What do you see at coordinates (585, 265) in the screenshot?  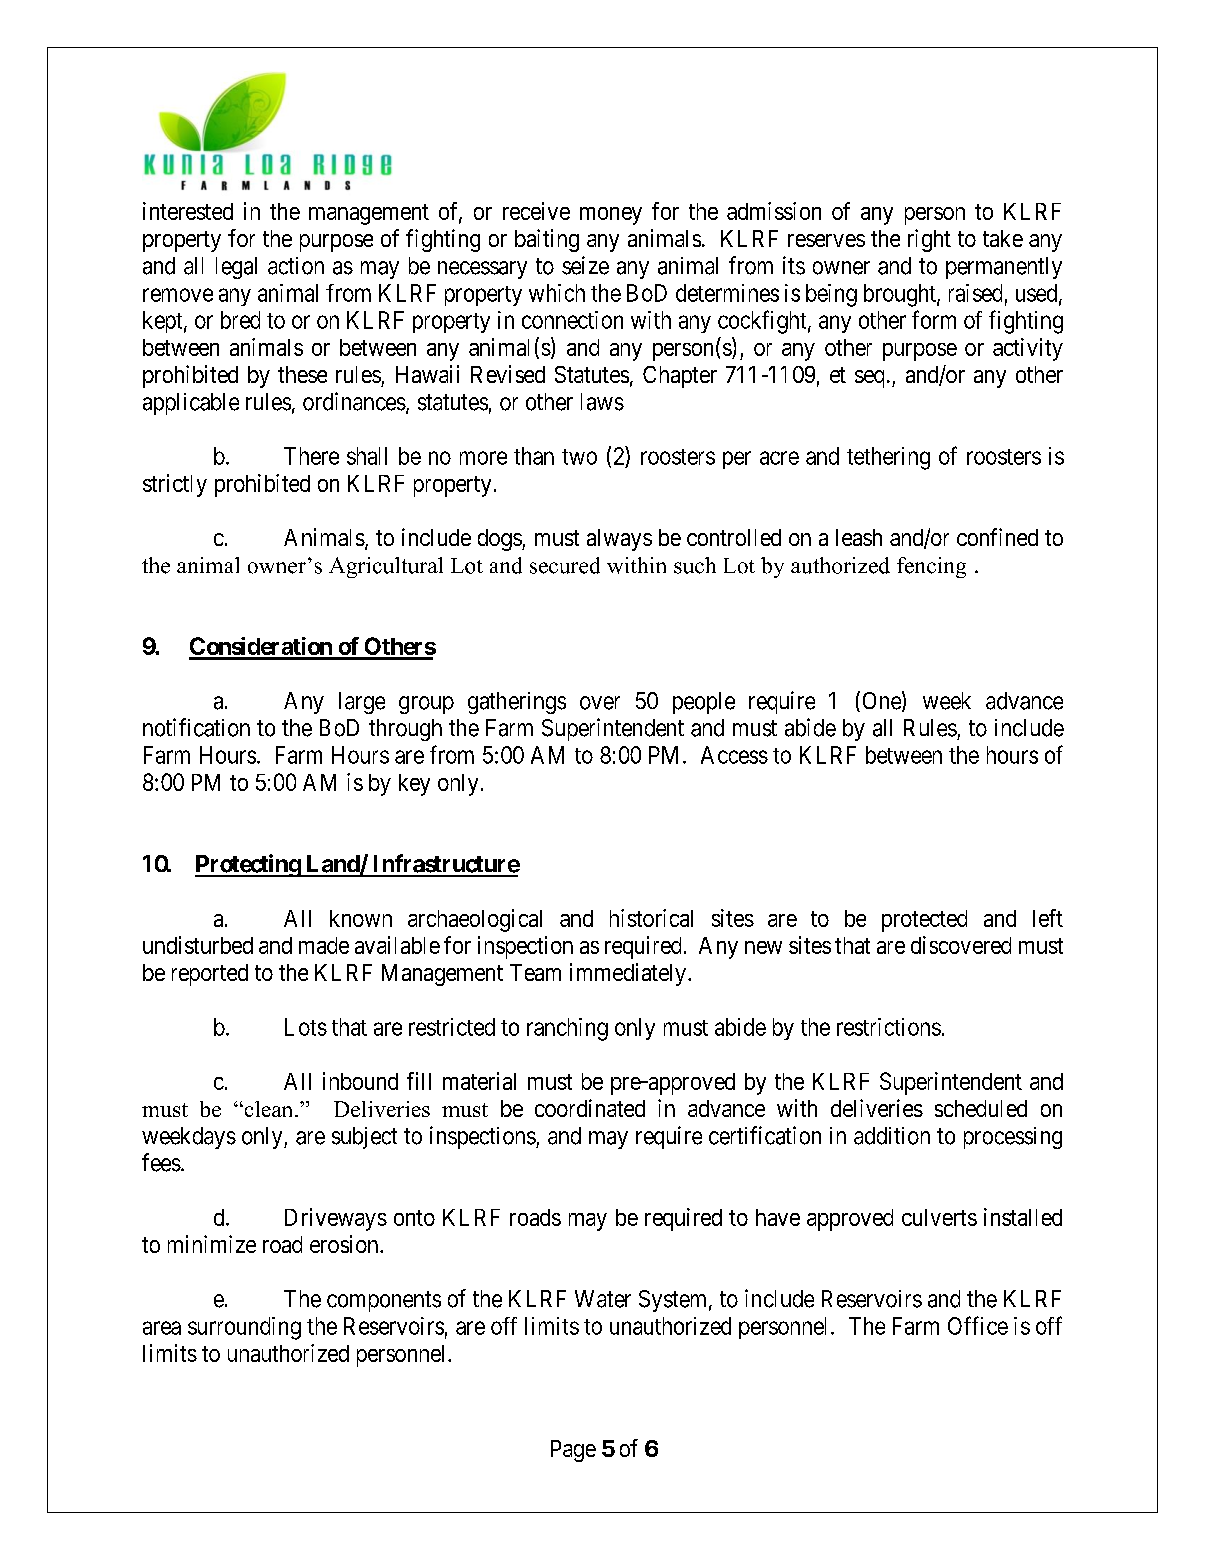 I see `seize` at bounding box center [585, 265].
